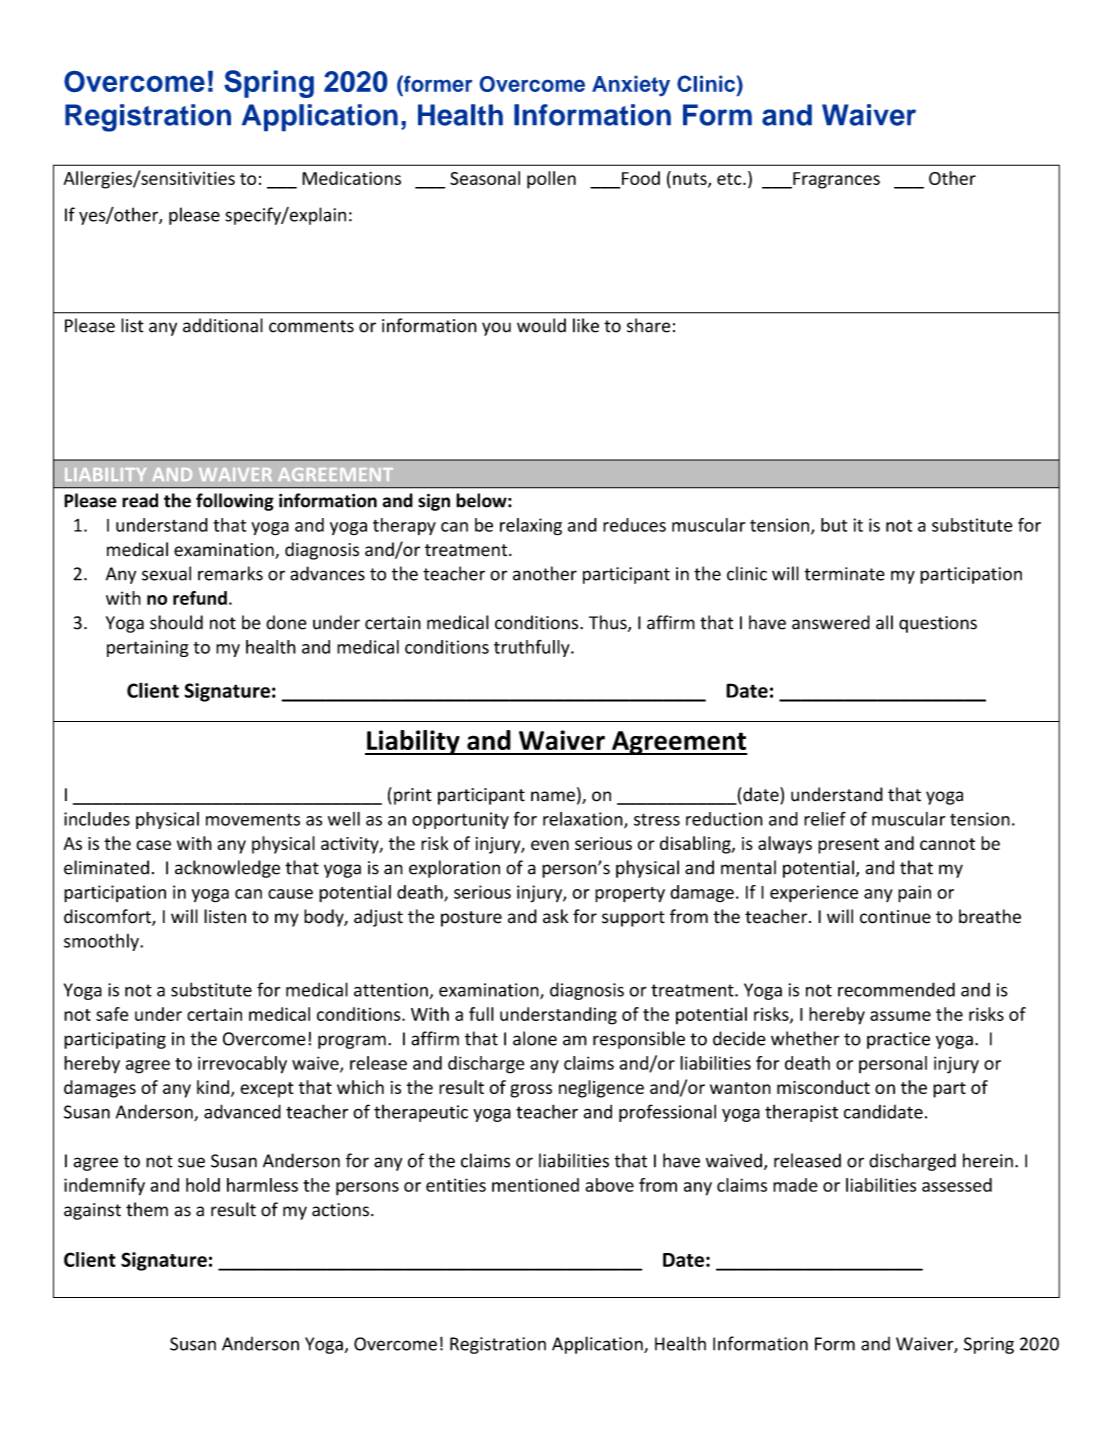 Image resolution: width=1113 pixels, height=1440 pixels. What do you see at coordinates (730, 179) in the screenshot?
I see `etc` at bounding box center [730, 179].
